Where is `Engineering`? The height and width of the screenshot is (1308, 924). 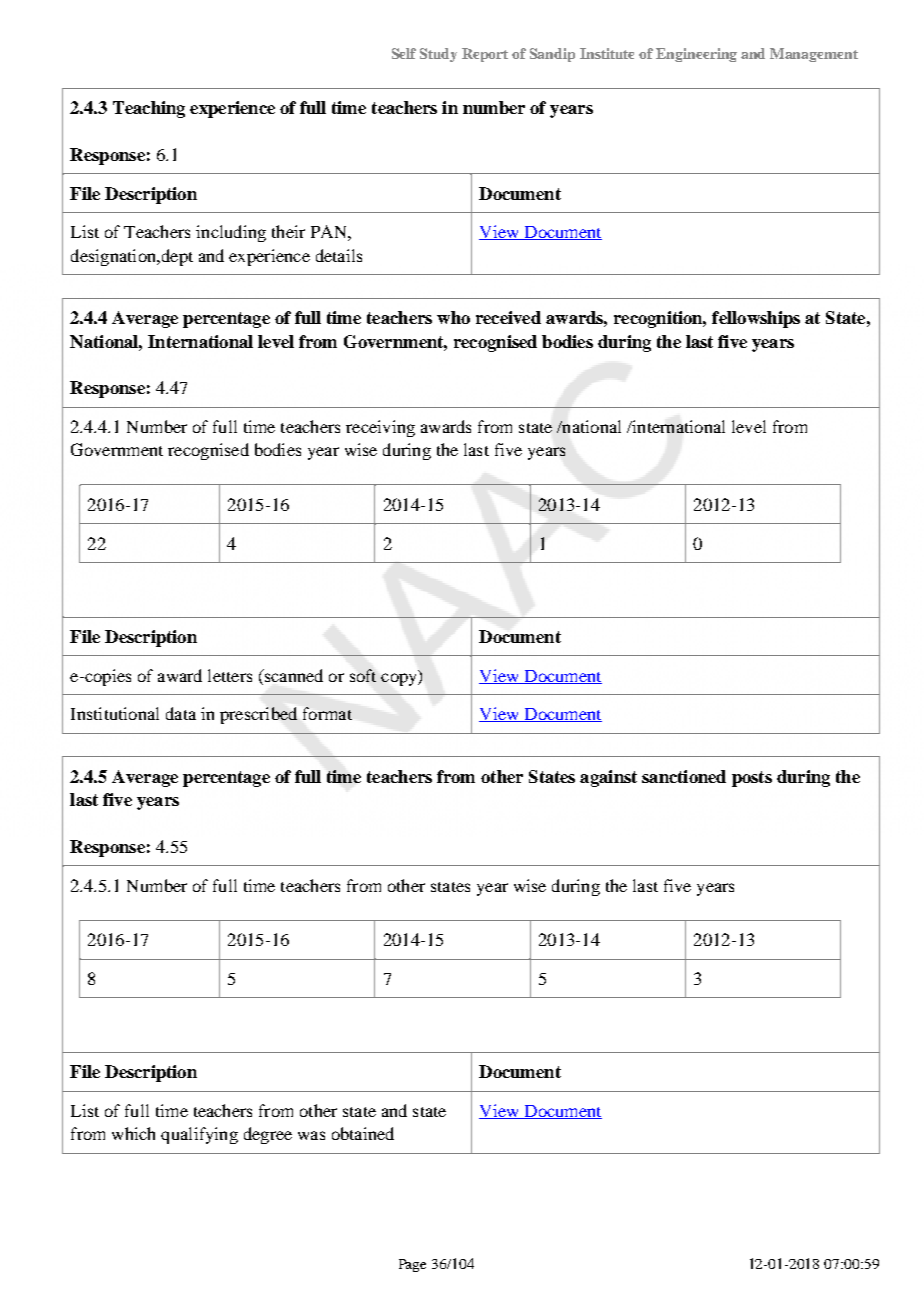 Engineering is located at coordinates (696, 55).
